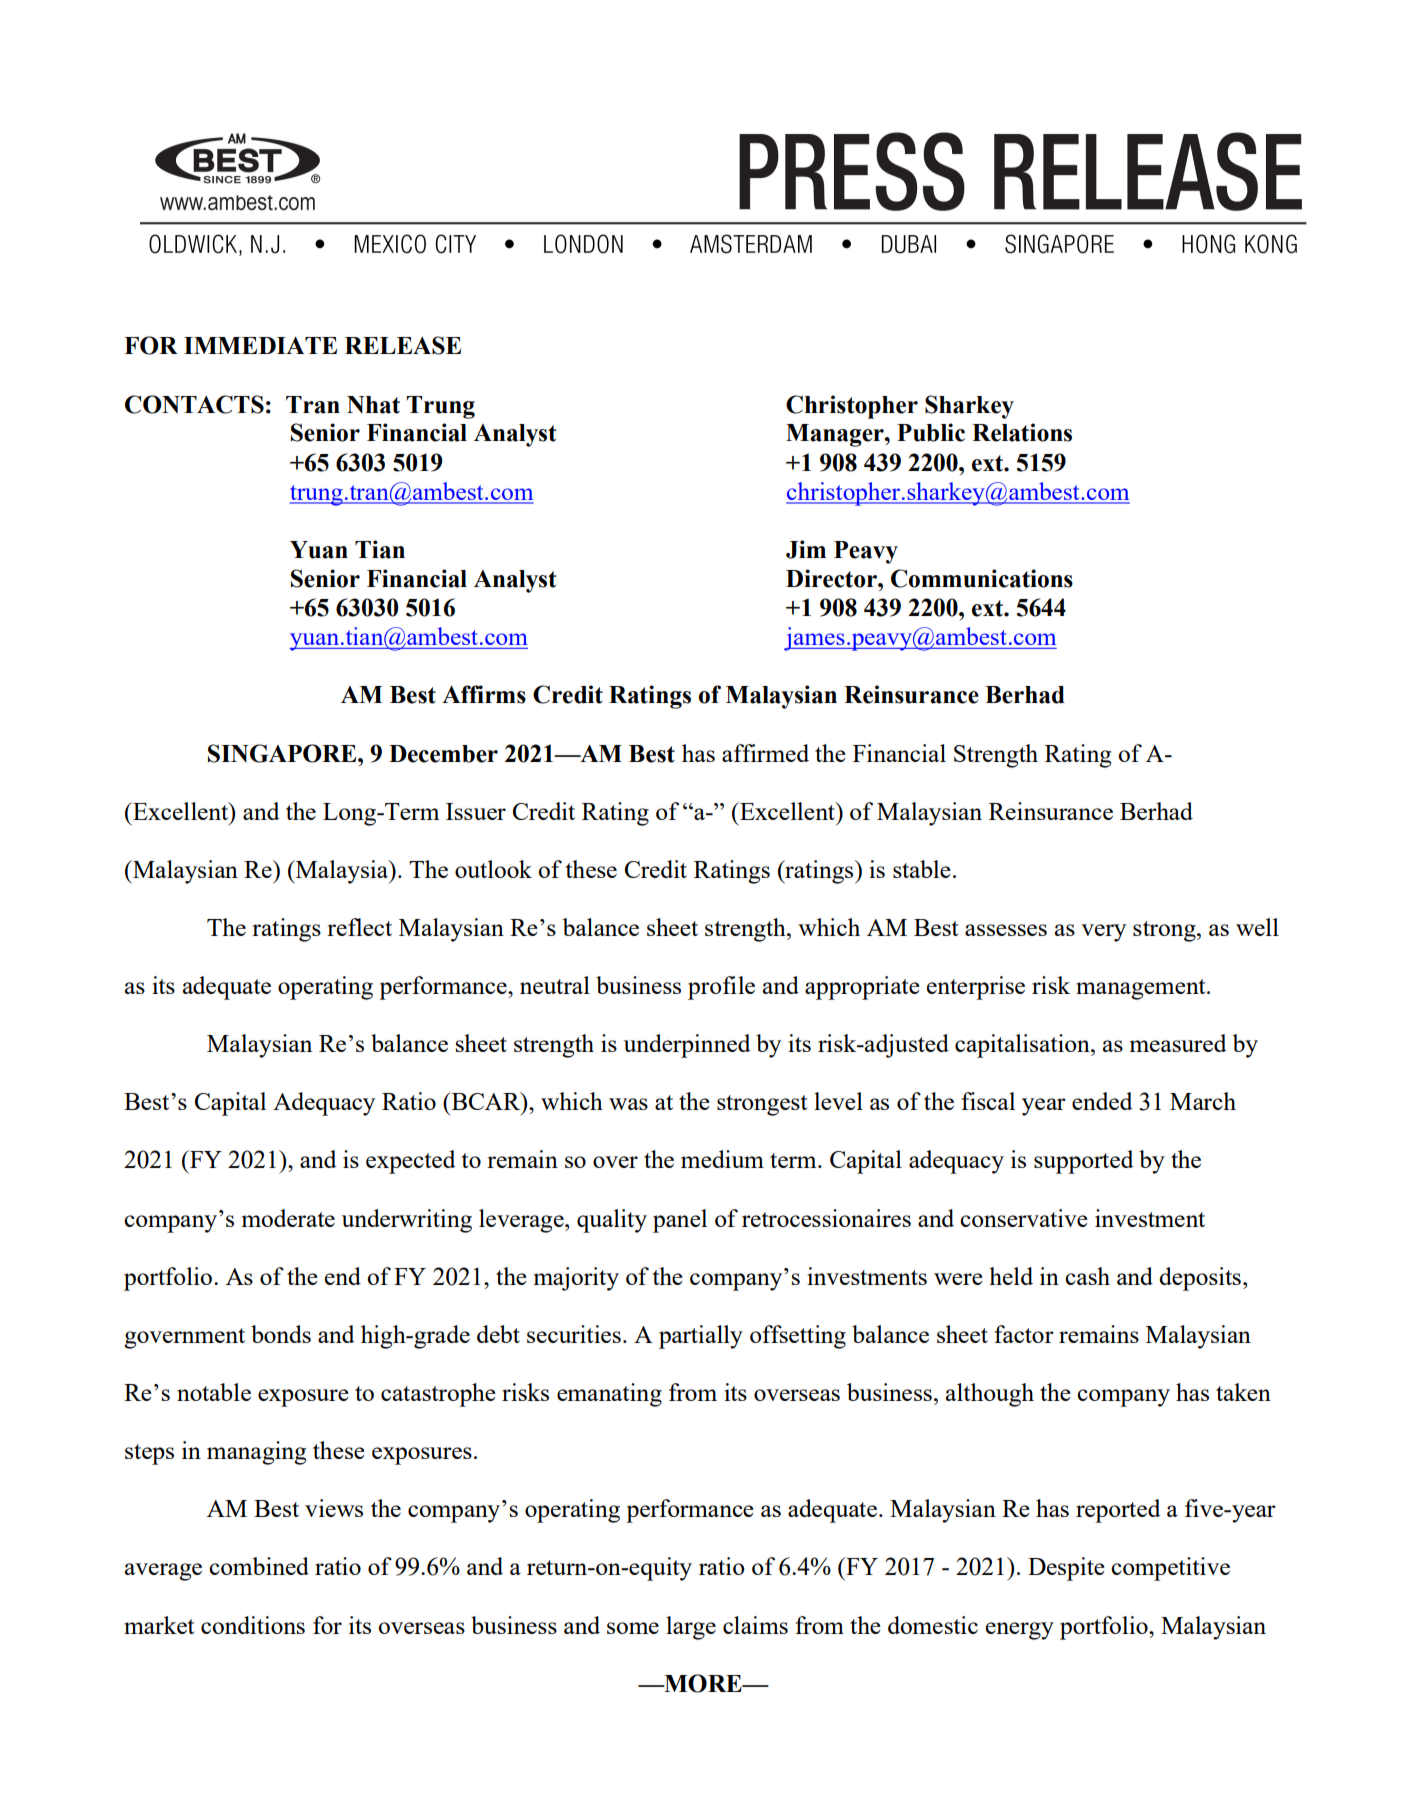  I want to click on conditions, so click(253, 1625).
